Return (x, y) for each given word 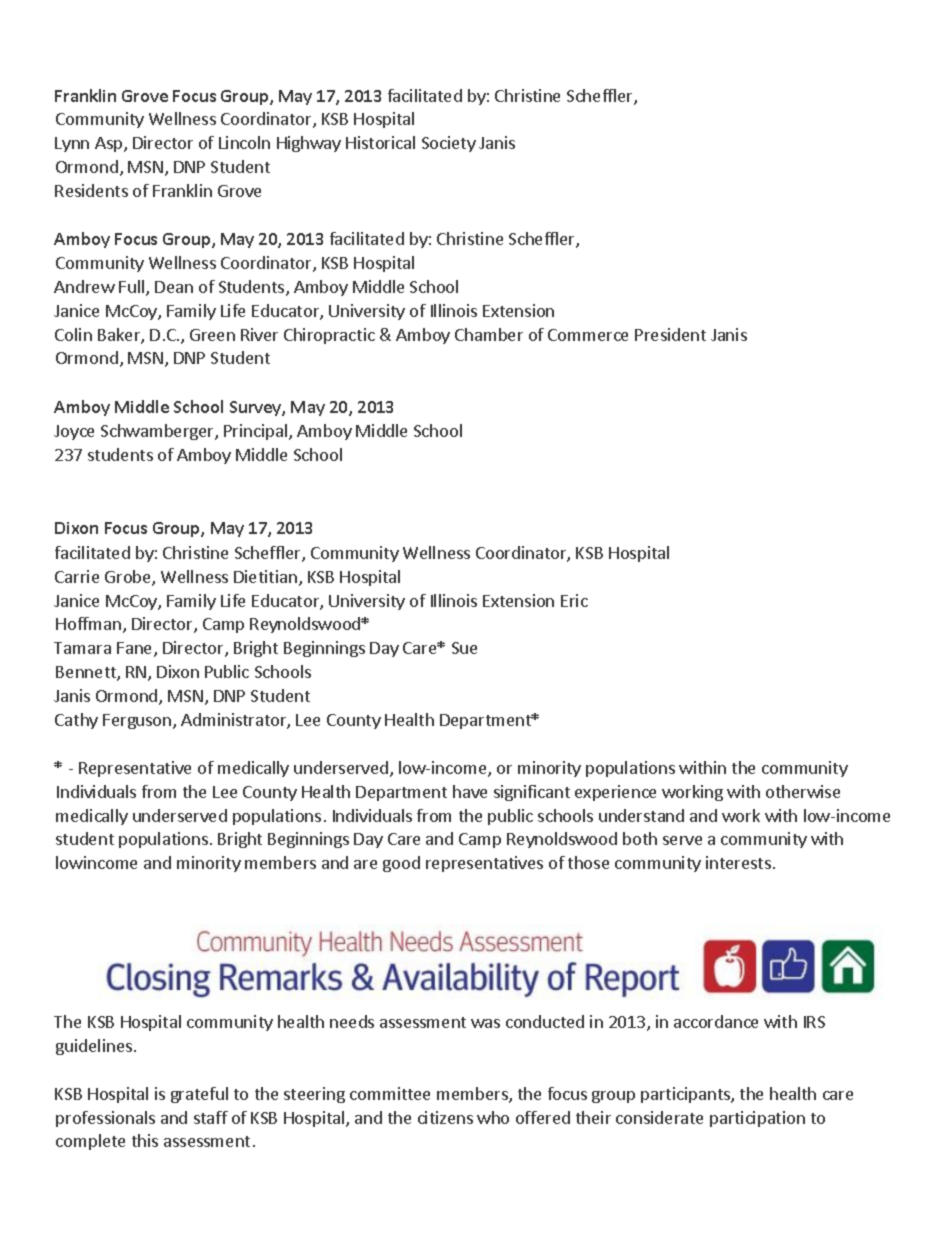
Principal (257, 432)
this (145, 1140)
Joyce (74, 432)
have (470, 791)
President (670, 334)
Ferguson (138, 721)
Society (449, 144)
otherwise (803, 791)
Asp (110, 144)
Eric (574, 600)
